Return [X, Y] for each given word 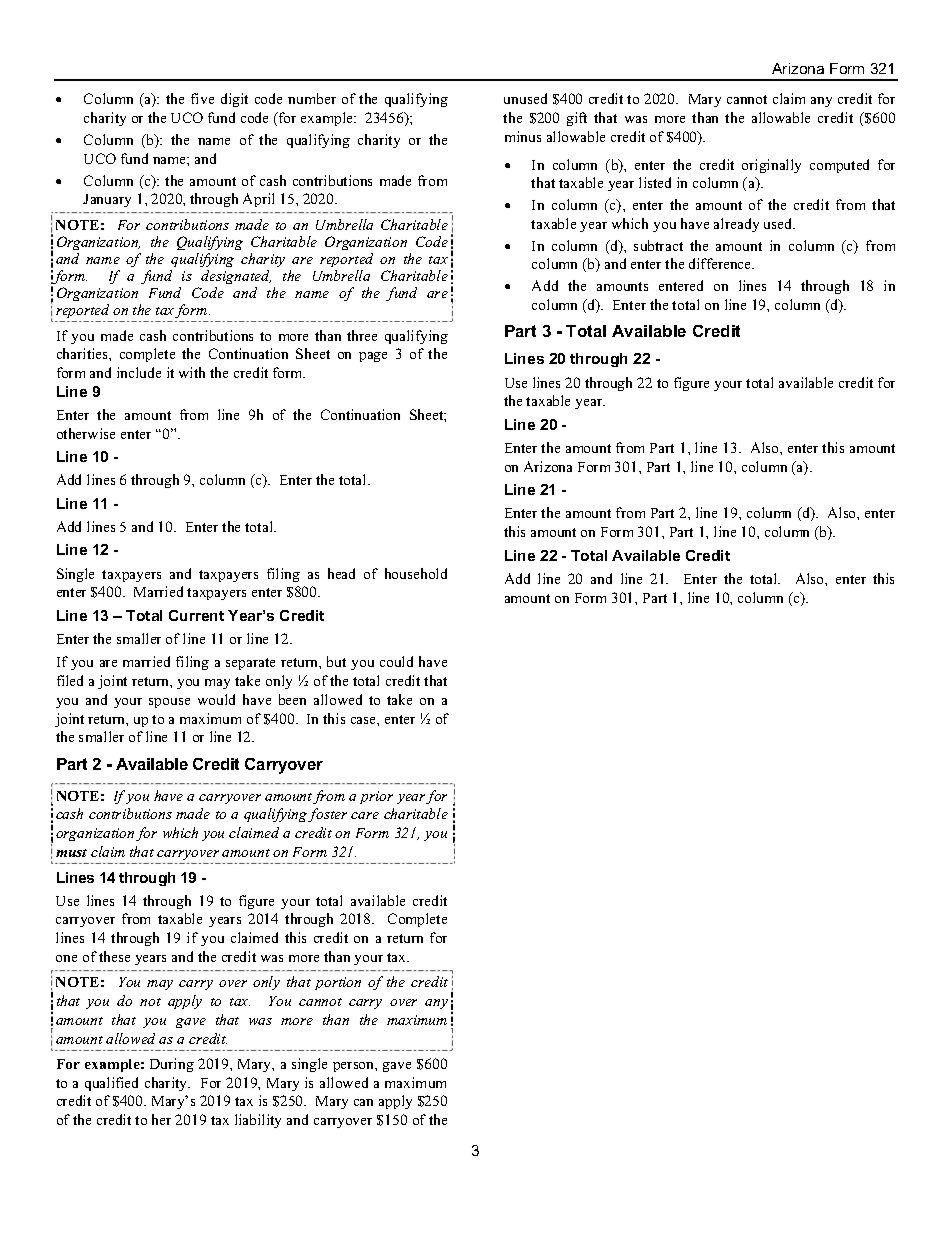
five [202, 98]
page [373, 357]
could [396, 661]
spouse [169, 703]
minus [523, 136]
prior [376, 797]
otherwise [86, 433]
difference [721, 263]
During [172, 1065]
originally [771, 166]
